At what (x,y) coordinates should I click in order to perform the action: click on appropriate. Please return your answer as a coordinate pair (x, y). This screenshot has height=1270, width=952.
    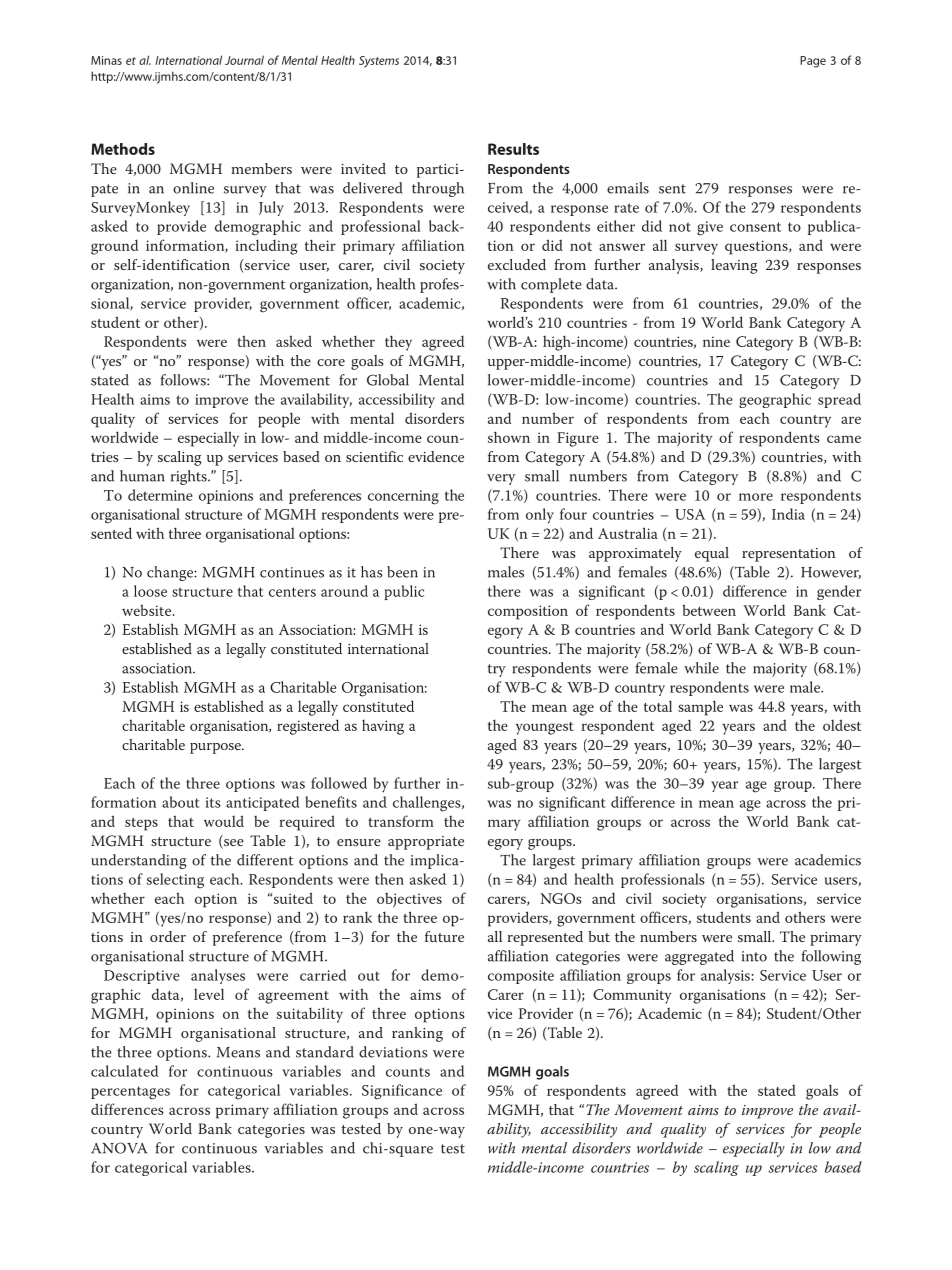
    Looking at the image, I should click on (426, 843).
